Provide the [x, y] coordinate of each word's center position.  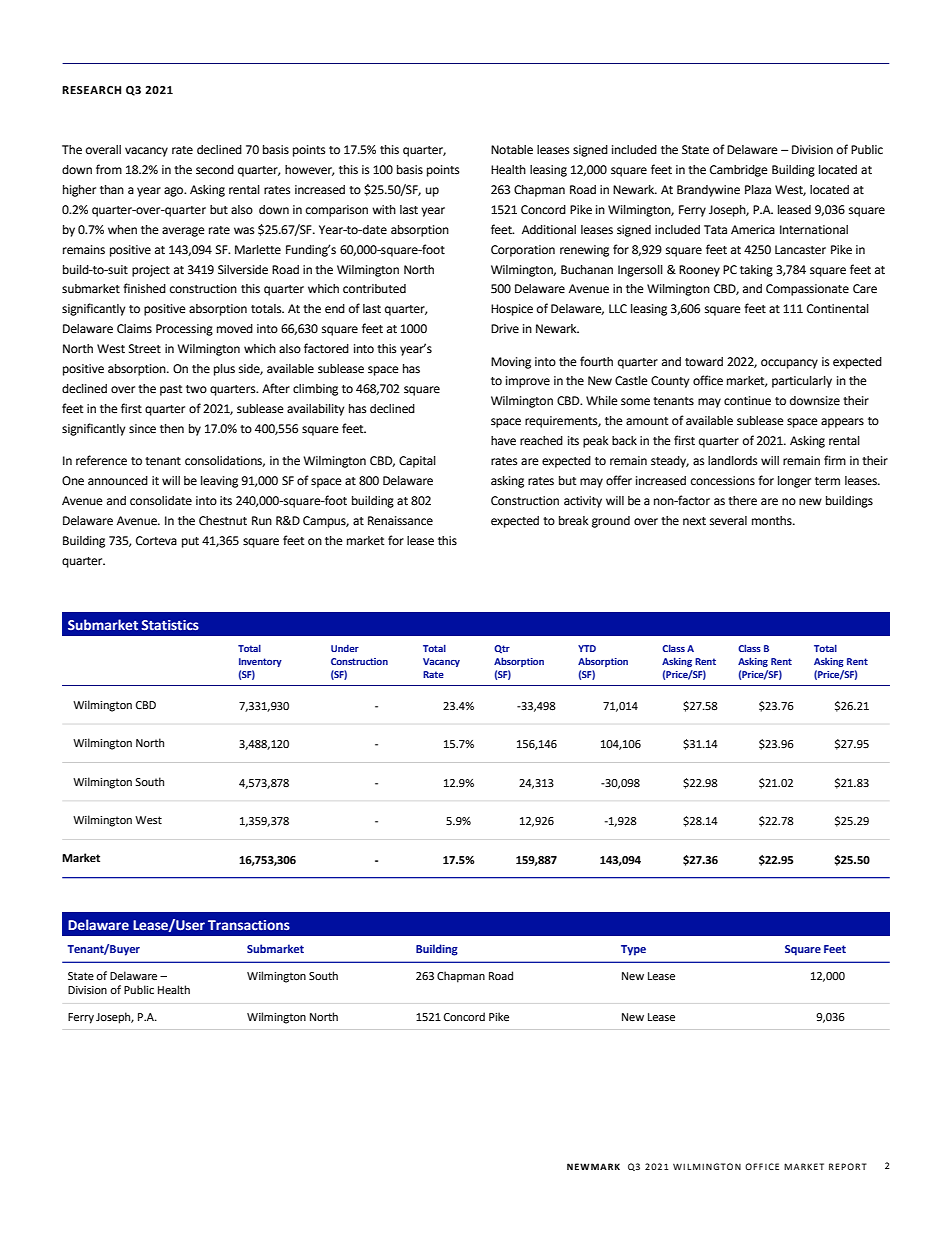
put [190, 542]
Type [633, 950]
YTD [587, 648]
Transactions [249, 925]
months [773, 521]
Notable [512, 150]
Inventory [260, 662]
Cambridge [739, 171]
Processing [184, 330]
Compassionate [807, 290]
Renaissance [400, 521]
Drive [505, 328]
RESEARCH [91, 90]
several [728, 521]
